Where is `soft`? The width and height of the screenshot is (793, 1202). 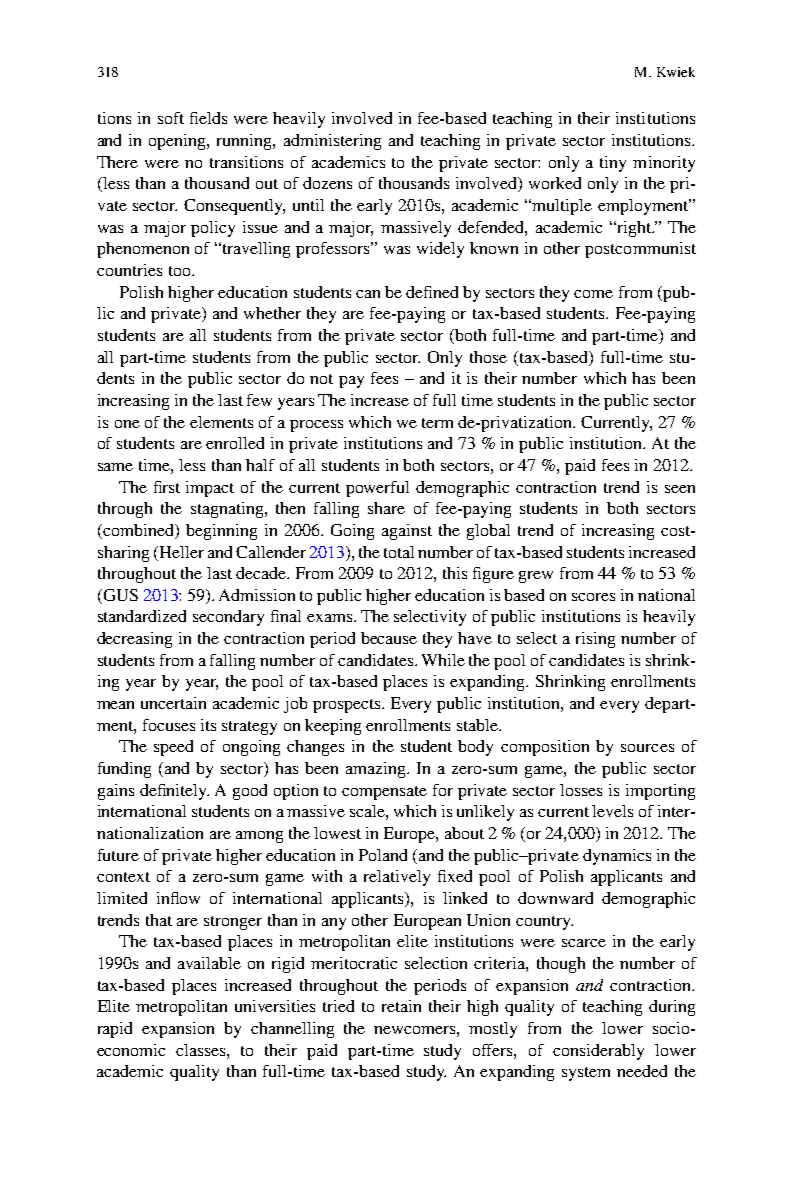 soft is located at coordinates (171, 118).
